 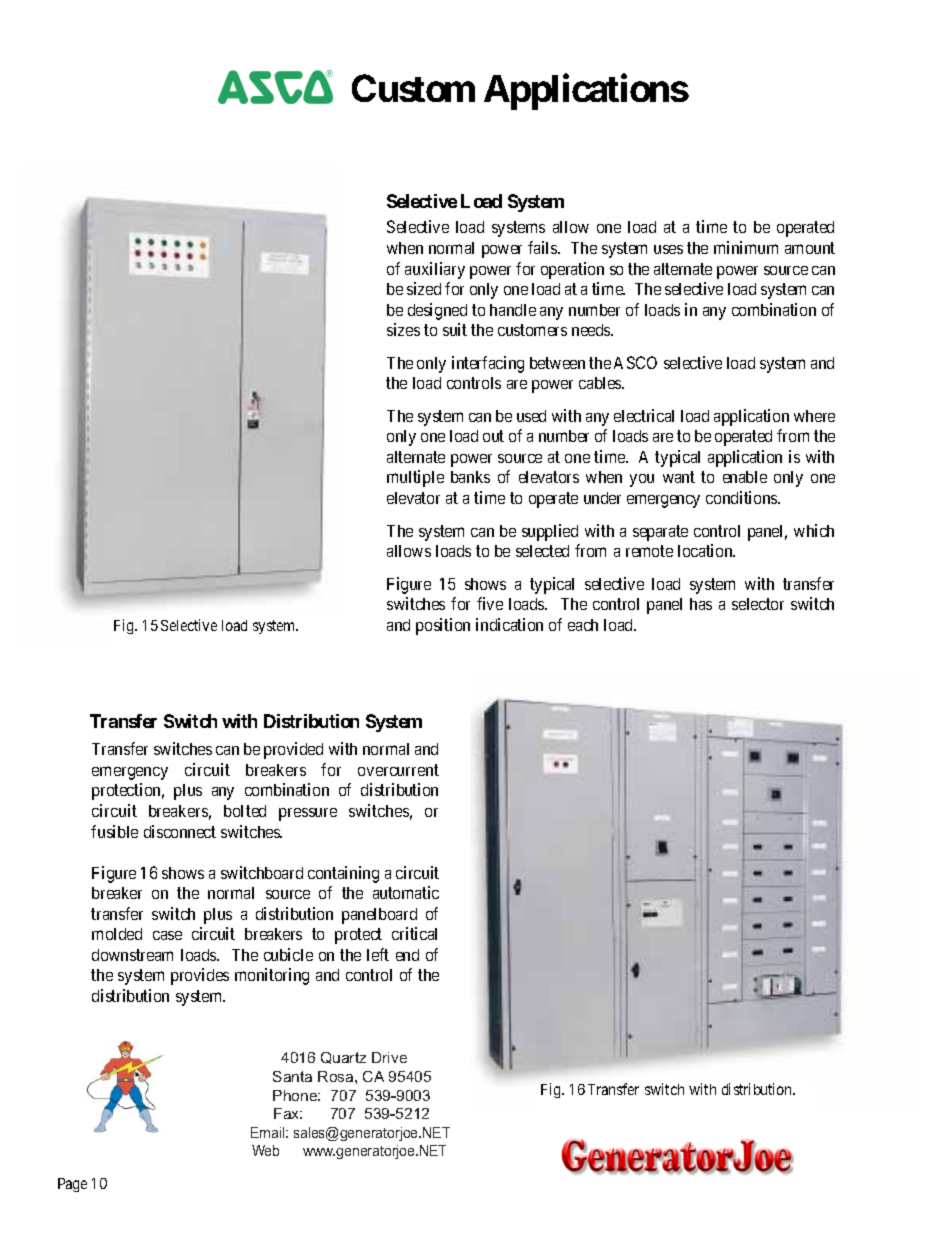 What do you see at coordinates (403, 329) in the document?
I see `sizes` at bounding box center [403, 329].
